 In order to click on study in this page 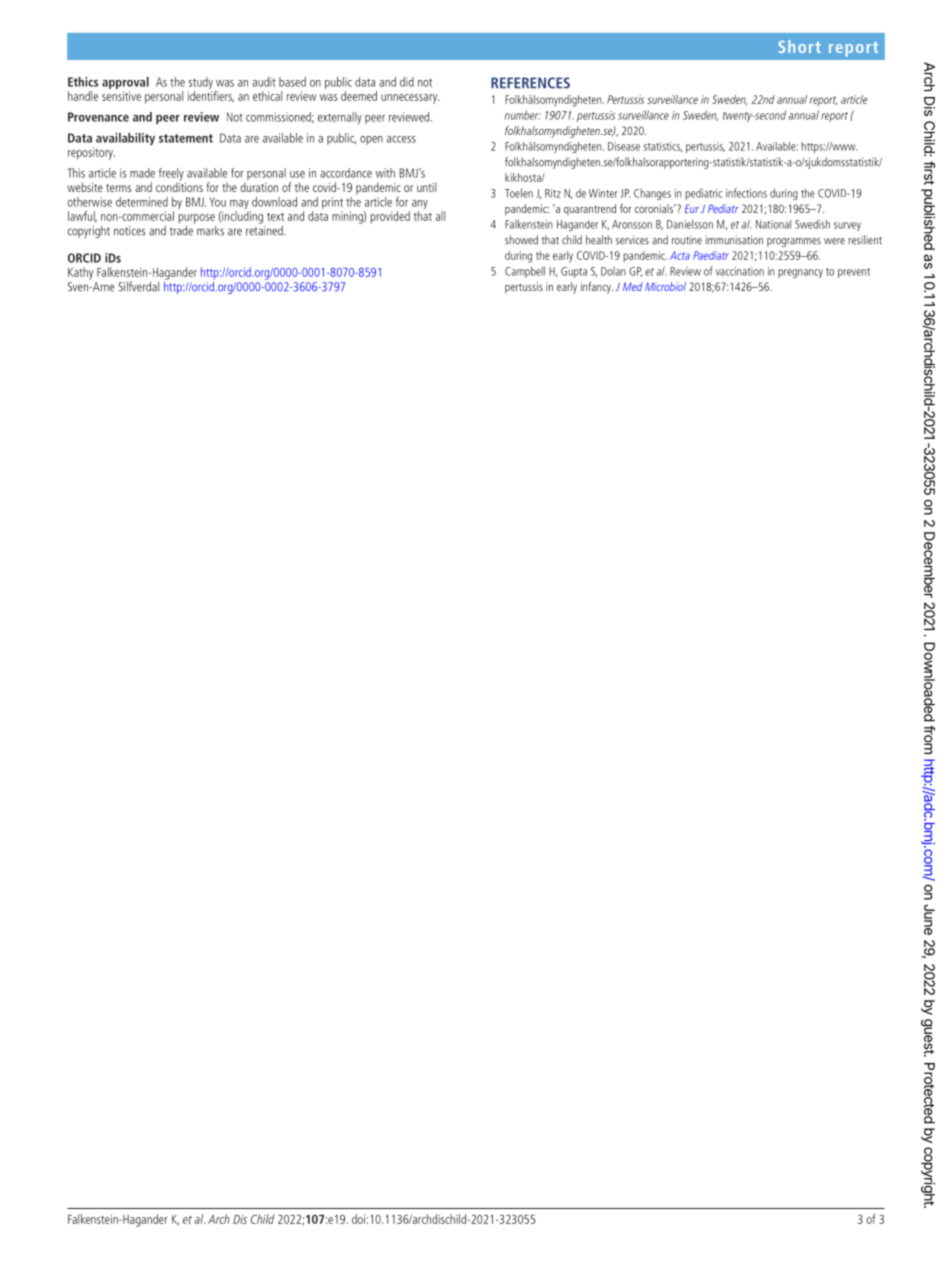, I will do `click(200, 84)`.
